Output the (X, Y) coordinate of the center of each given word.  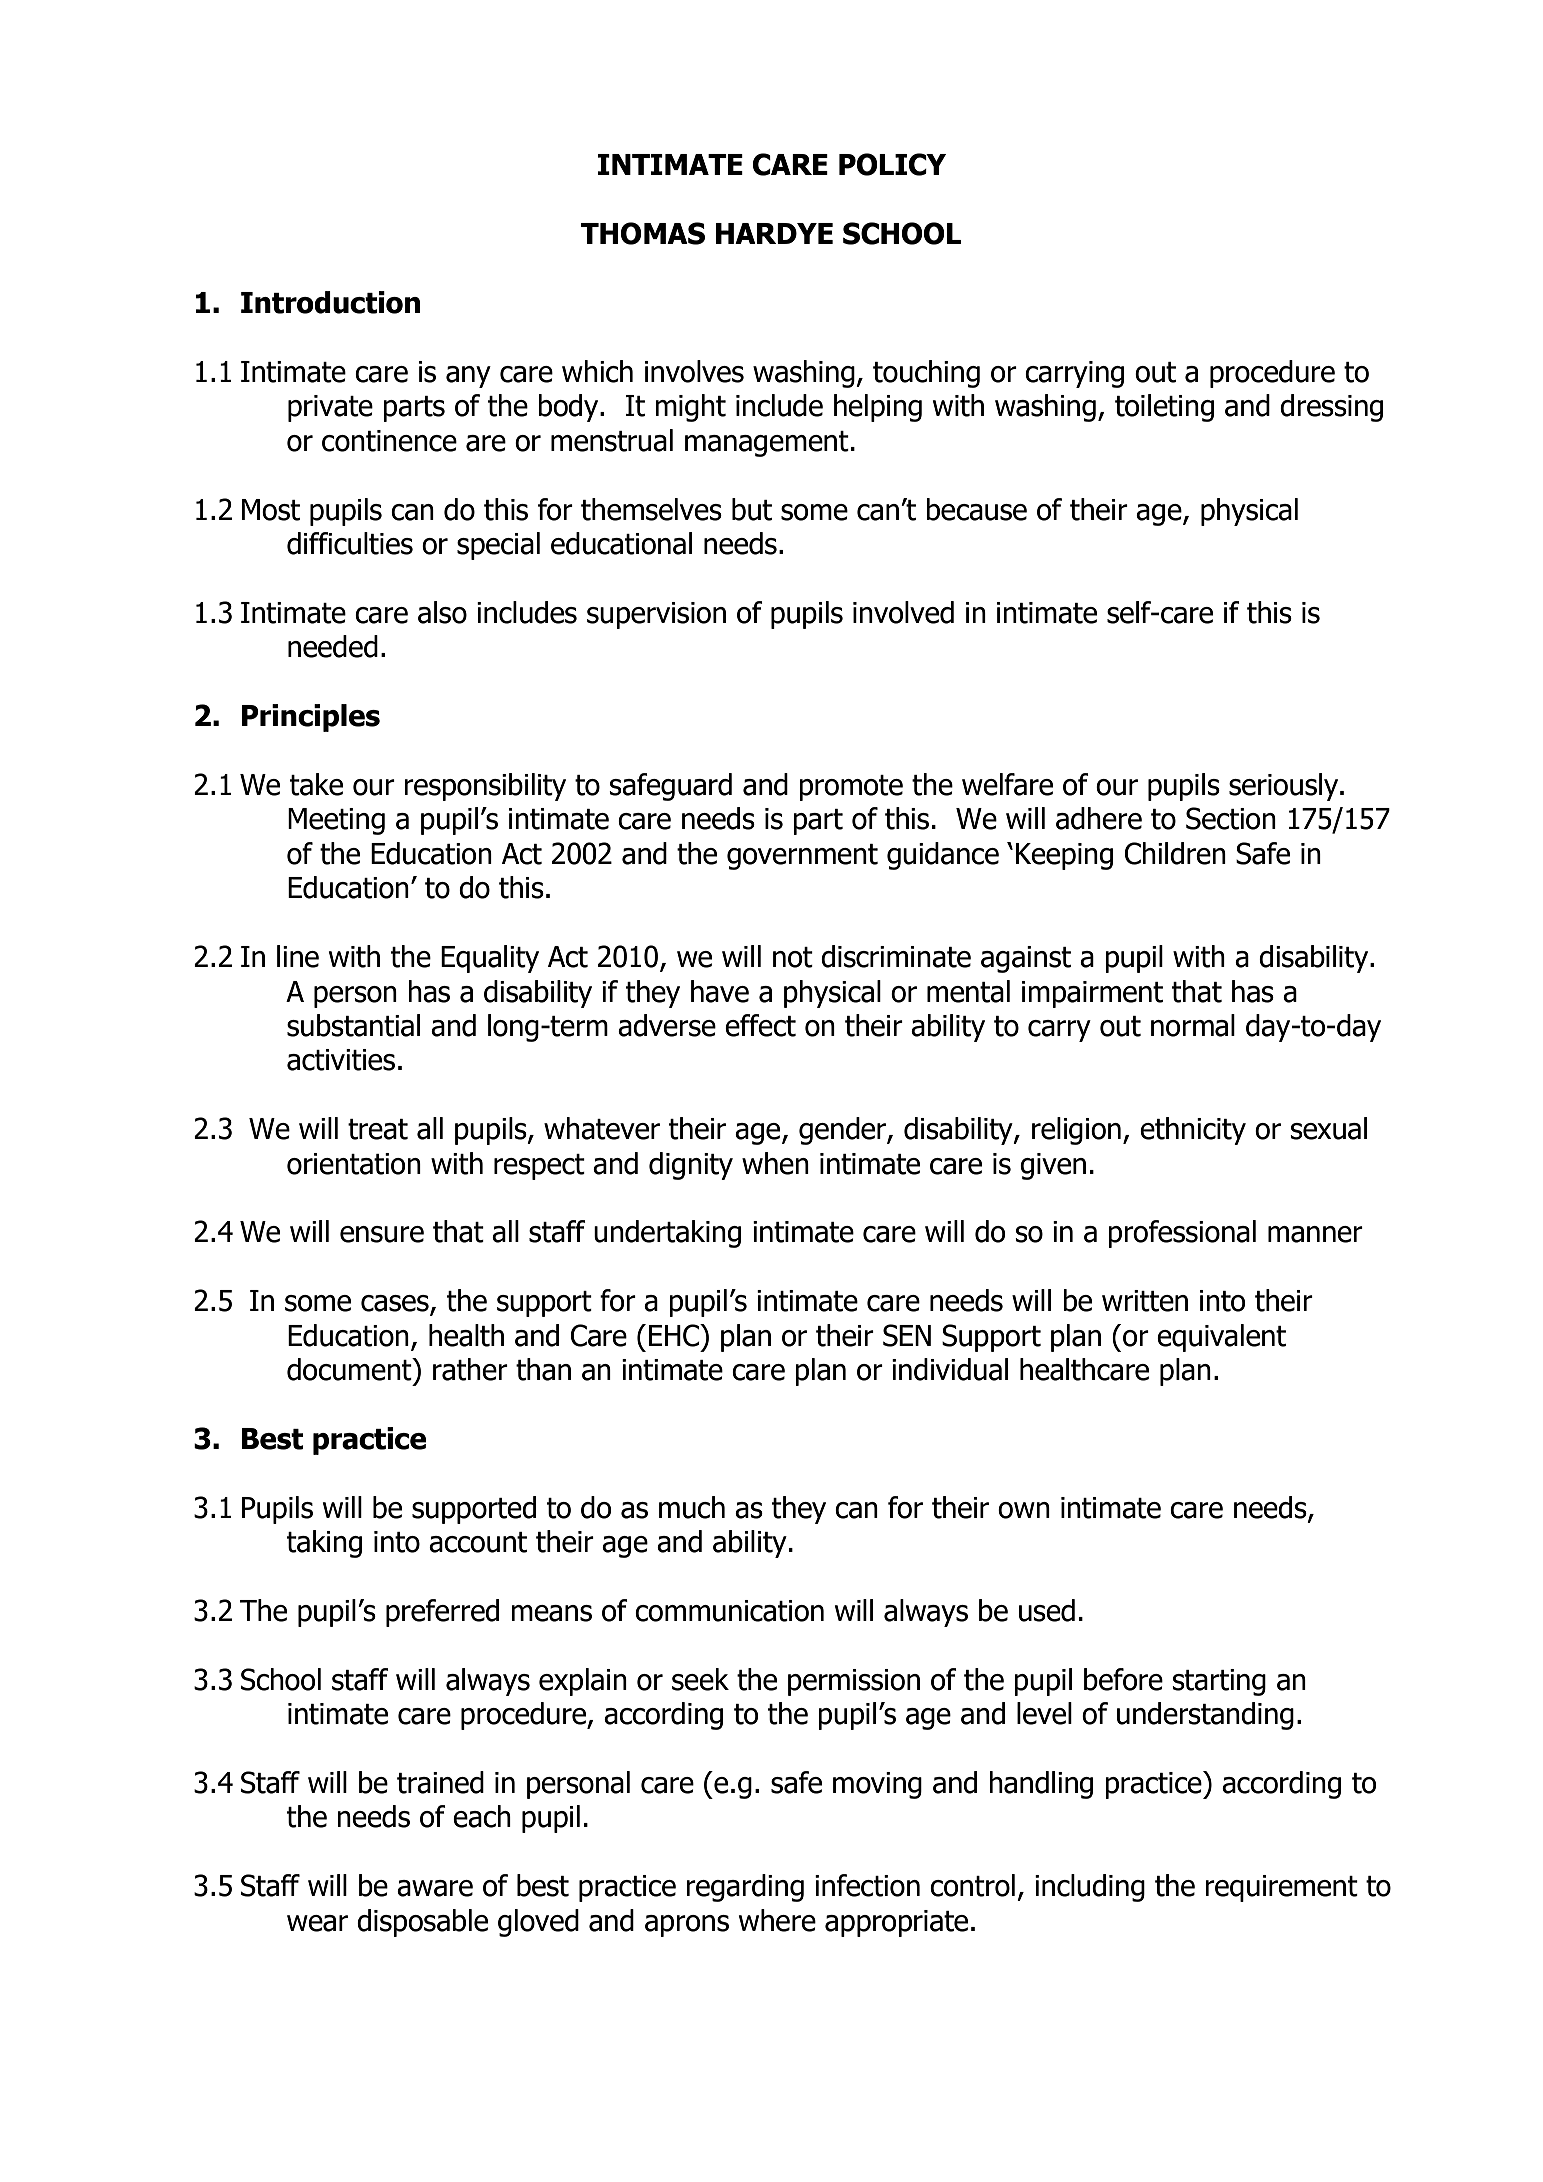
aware (435, 1888)
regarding (745, 1888)
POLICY (892, 164)
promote (851, 788)
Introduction (330, 302)
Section (1231, 818)
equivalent (1221, 1338)
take (316, 784)
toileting (1164, 408)
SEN (907, 1335)
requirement (1281, 1888)
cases (396, 1304)
